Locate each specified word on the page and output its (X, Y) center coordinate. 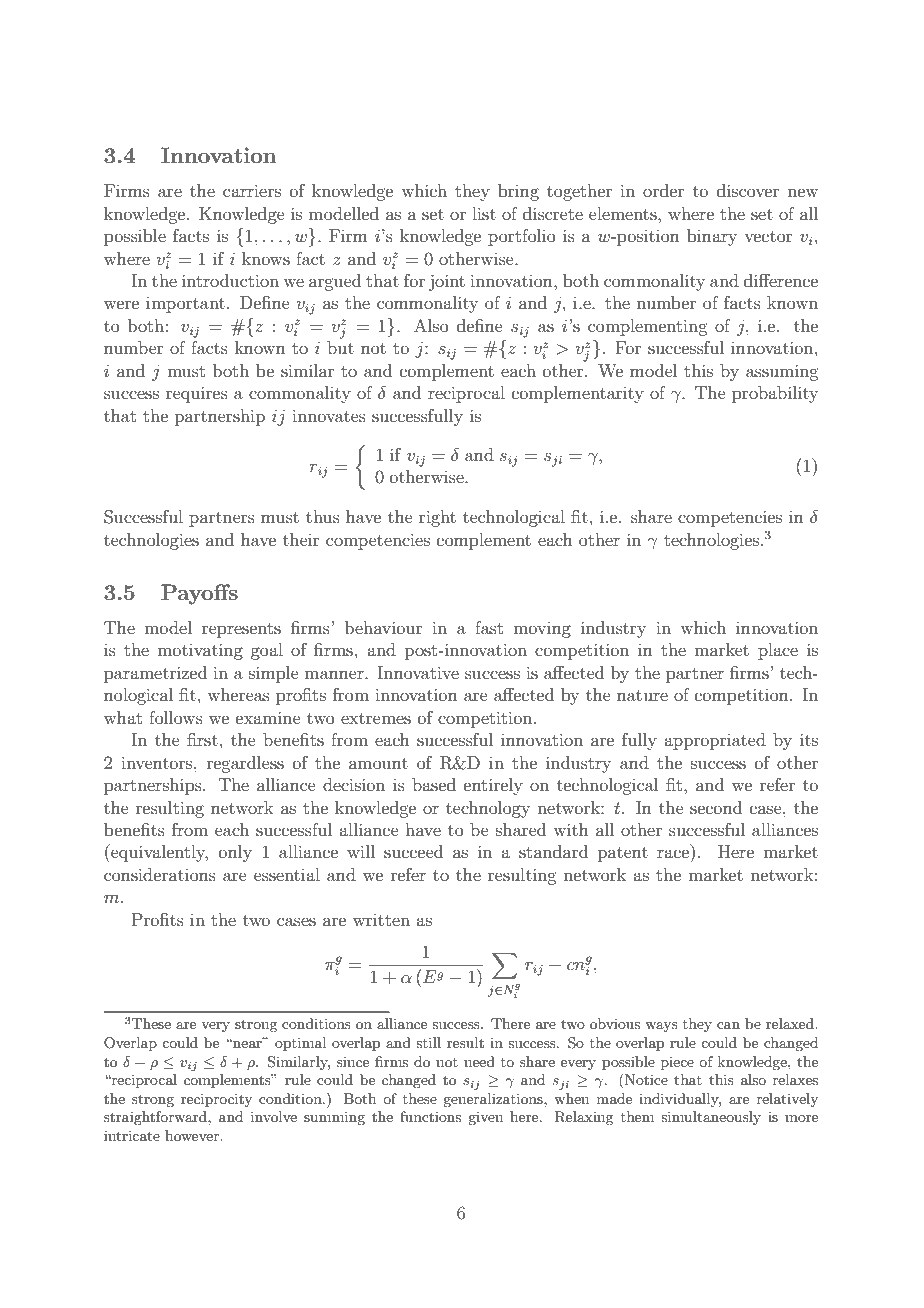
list (484, 213)
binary (712, 237)
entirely (493, 786)
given (485, 1118)
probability (775, 394)
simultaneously (711, 1118)
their (301, 539)
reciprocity (216, 1100)
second (716, 807)
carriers (252, 190)
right (437, 518)
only (235, 853)
